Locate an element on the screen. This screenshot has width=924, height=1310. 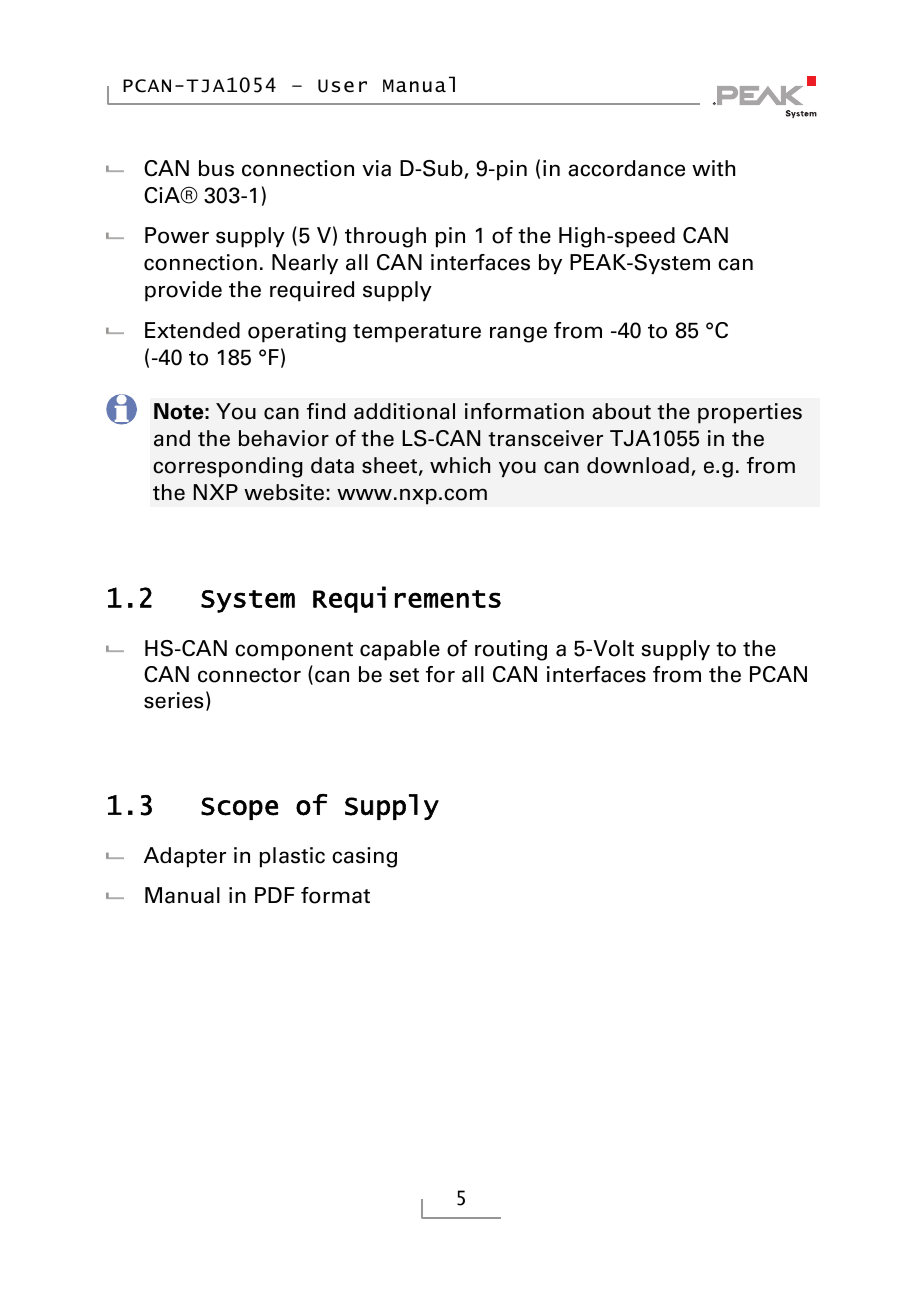
with is located at coordinates (713, 168).
